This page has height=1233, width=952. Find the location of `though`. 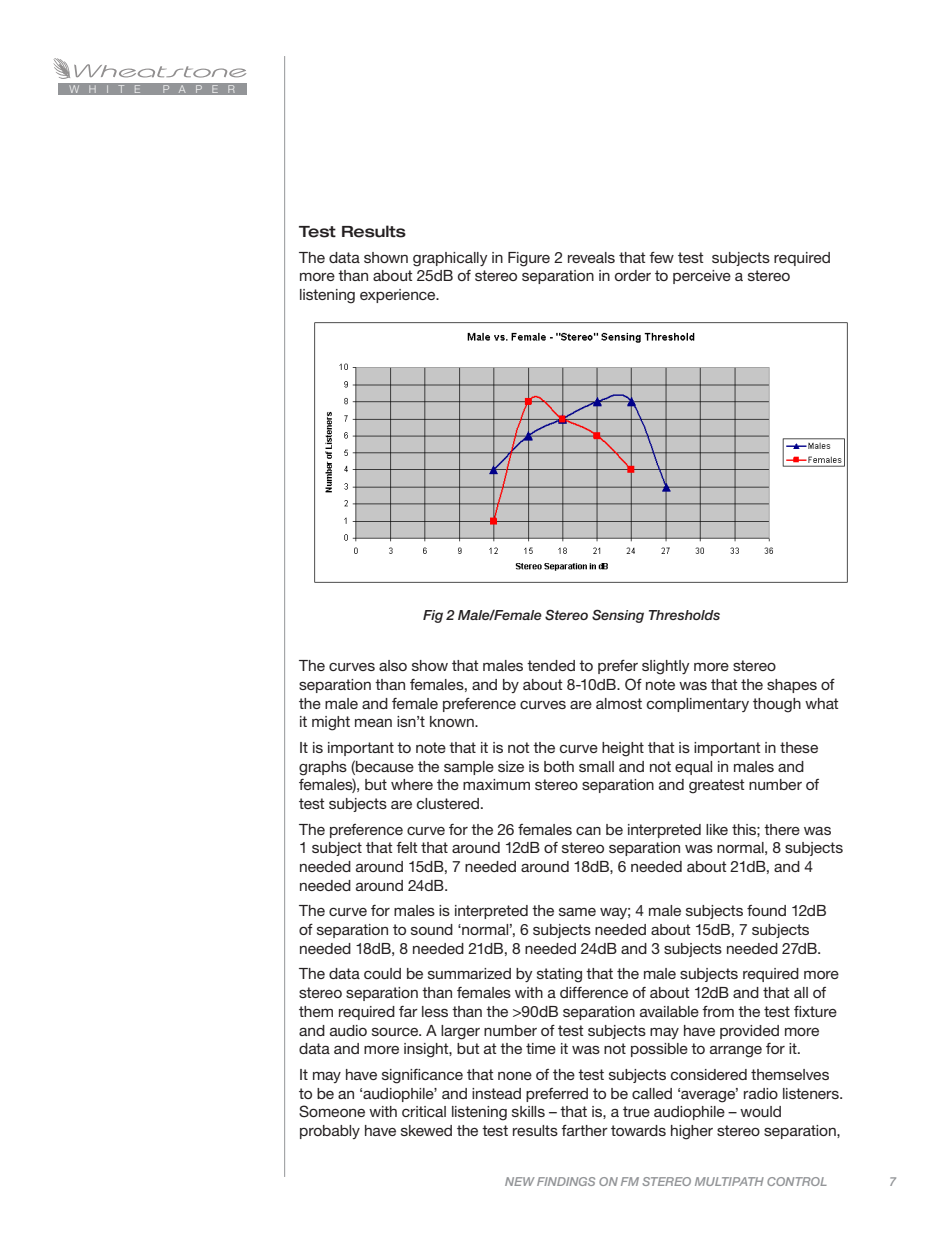

though is located at coordinates (777, 705).
